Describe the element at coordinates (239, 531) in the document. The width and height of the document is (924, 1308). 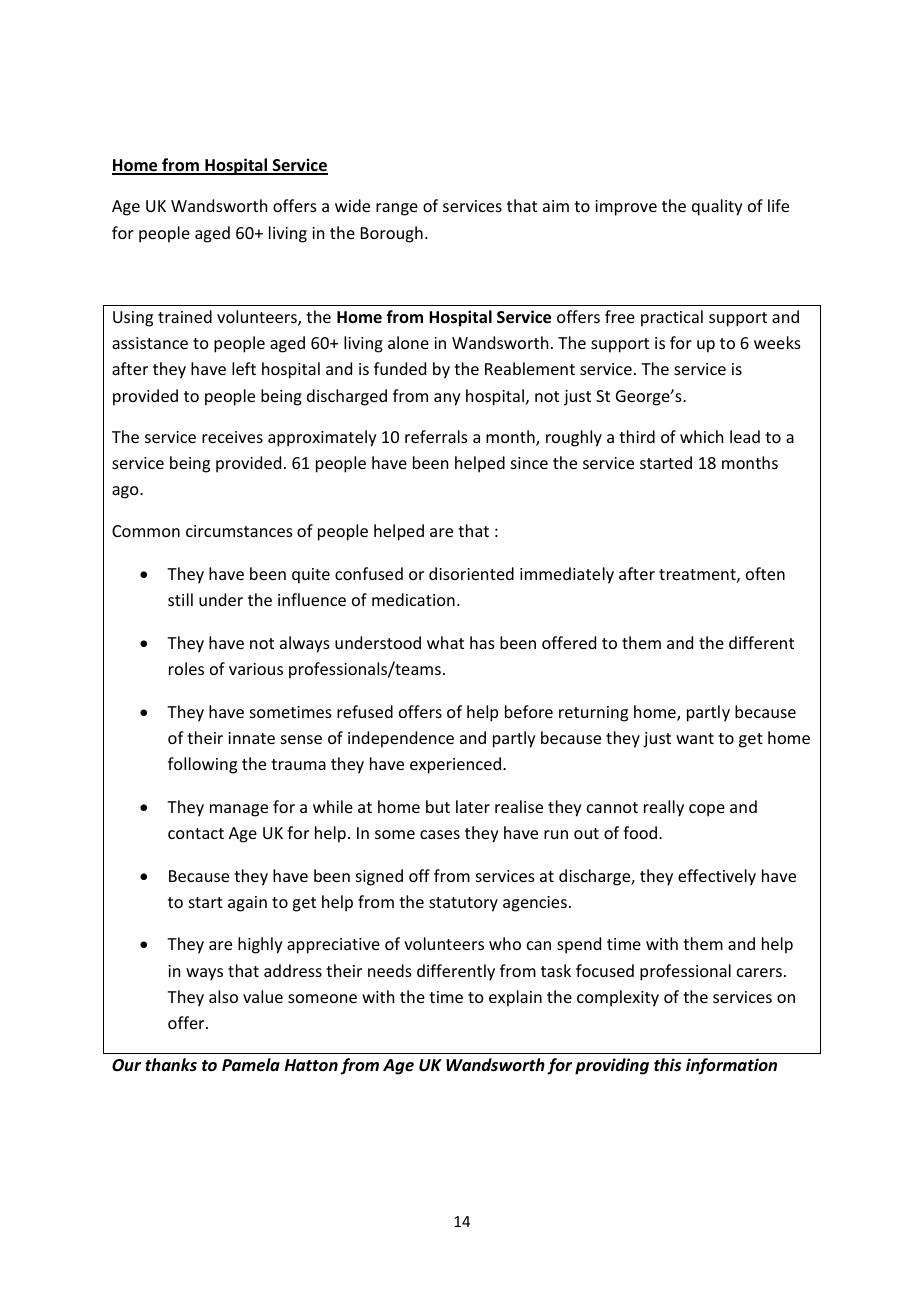
I see `circumstances` at that location.
